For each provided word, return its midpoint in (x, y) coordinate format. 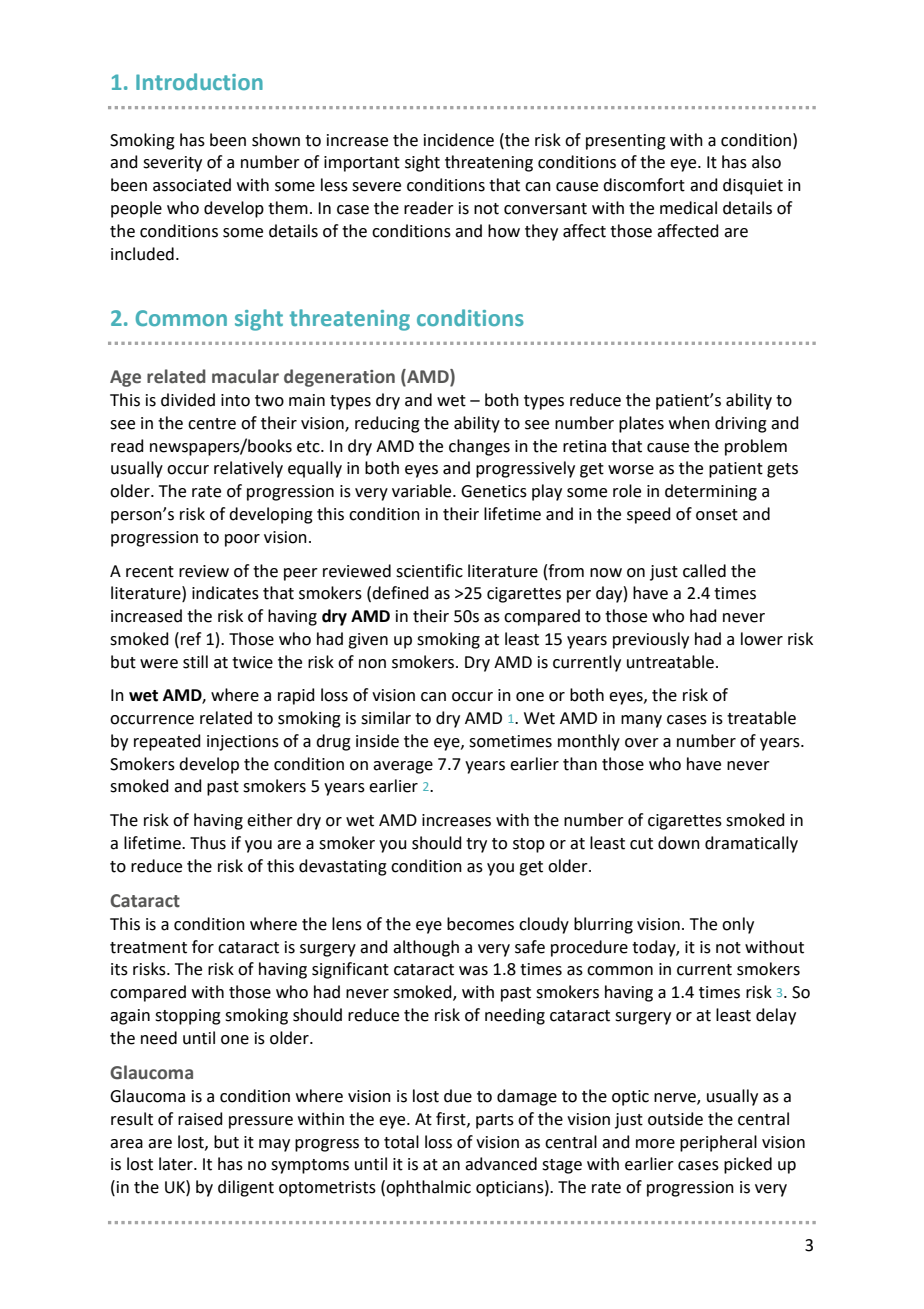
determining (711, 492)
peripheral (718, 1143)
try (476, 845)
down (679, 843)
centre (212, 424)
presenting (626, 142)
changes (479, 447)
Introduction (199, 81)
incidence (459, 140)
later (177, 1164)
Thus (208, 843)
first (452, 1119)
